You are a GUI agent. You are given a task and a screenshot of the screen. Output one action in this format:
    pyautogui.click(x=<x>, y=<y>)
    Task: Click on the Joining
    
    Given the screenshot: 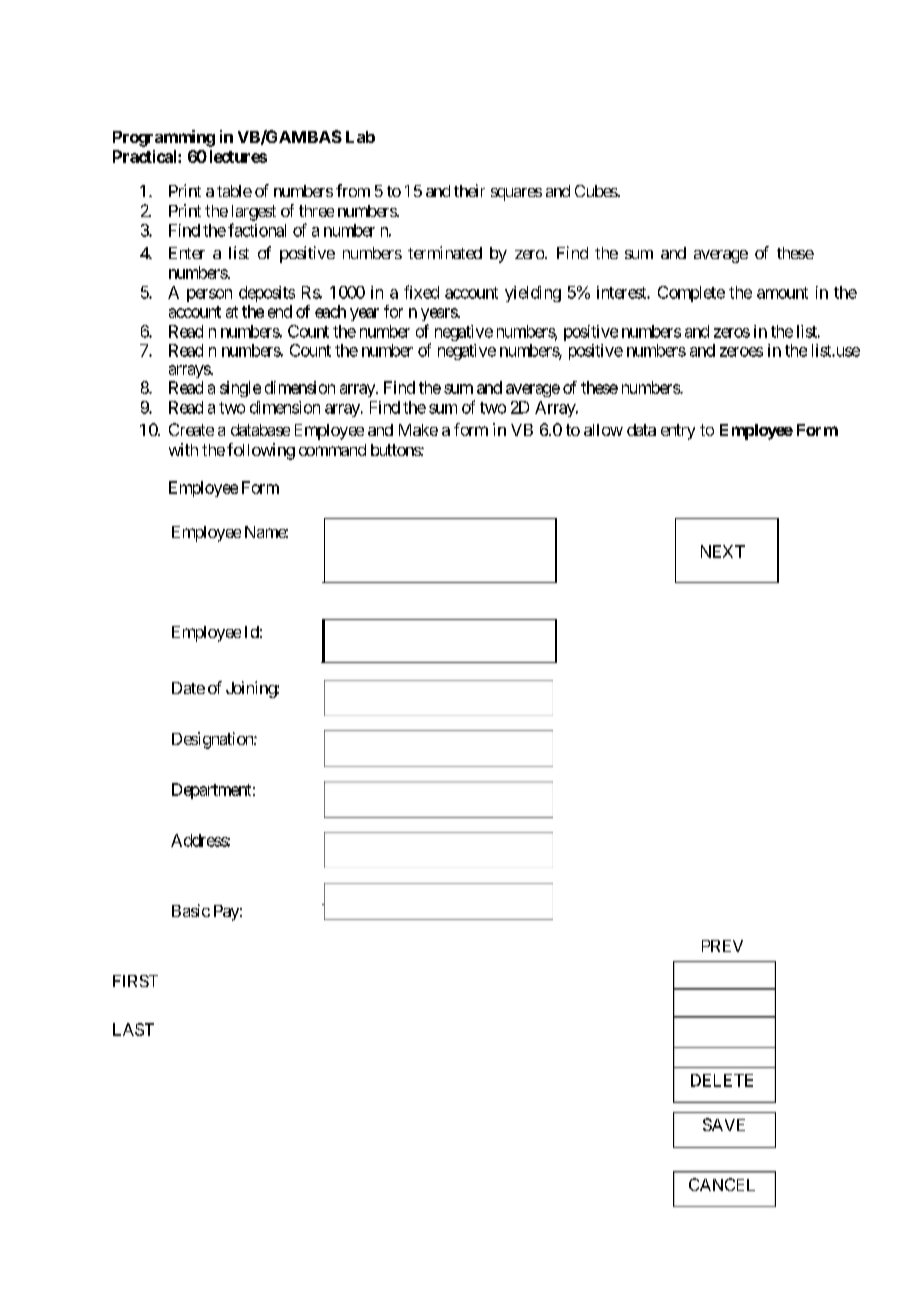 What is the action you would take?
    pyautogui.click(x=252, y=689)
